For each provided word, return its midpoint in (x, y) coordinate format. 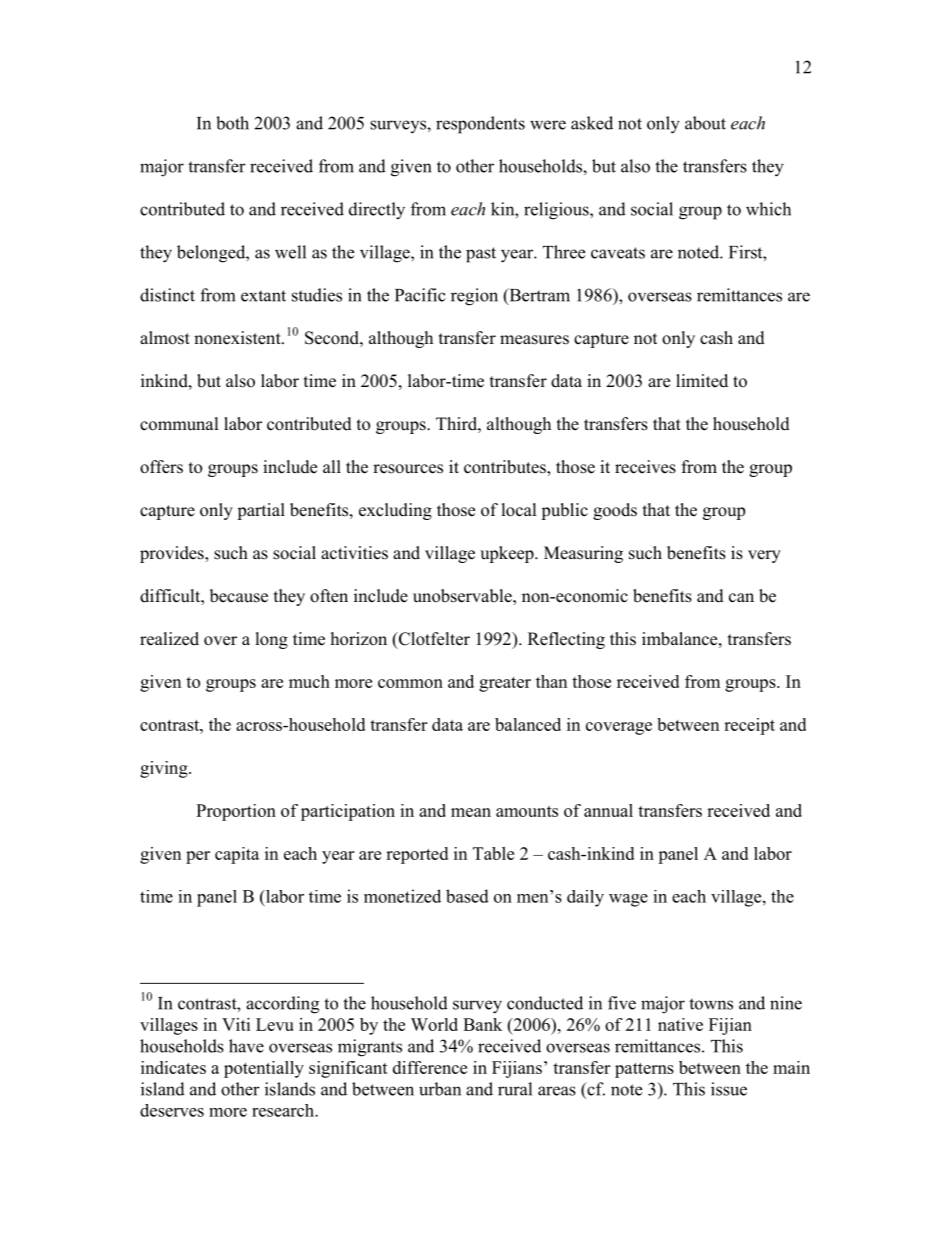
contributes (506, 468)
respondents (480, 125)
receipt (749, 726)
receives (645, 467)
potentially (264, 1069)
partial (261, 511)
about (705, 123)
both (232, 123)
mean (471, 812)
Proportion (236, 812)
